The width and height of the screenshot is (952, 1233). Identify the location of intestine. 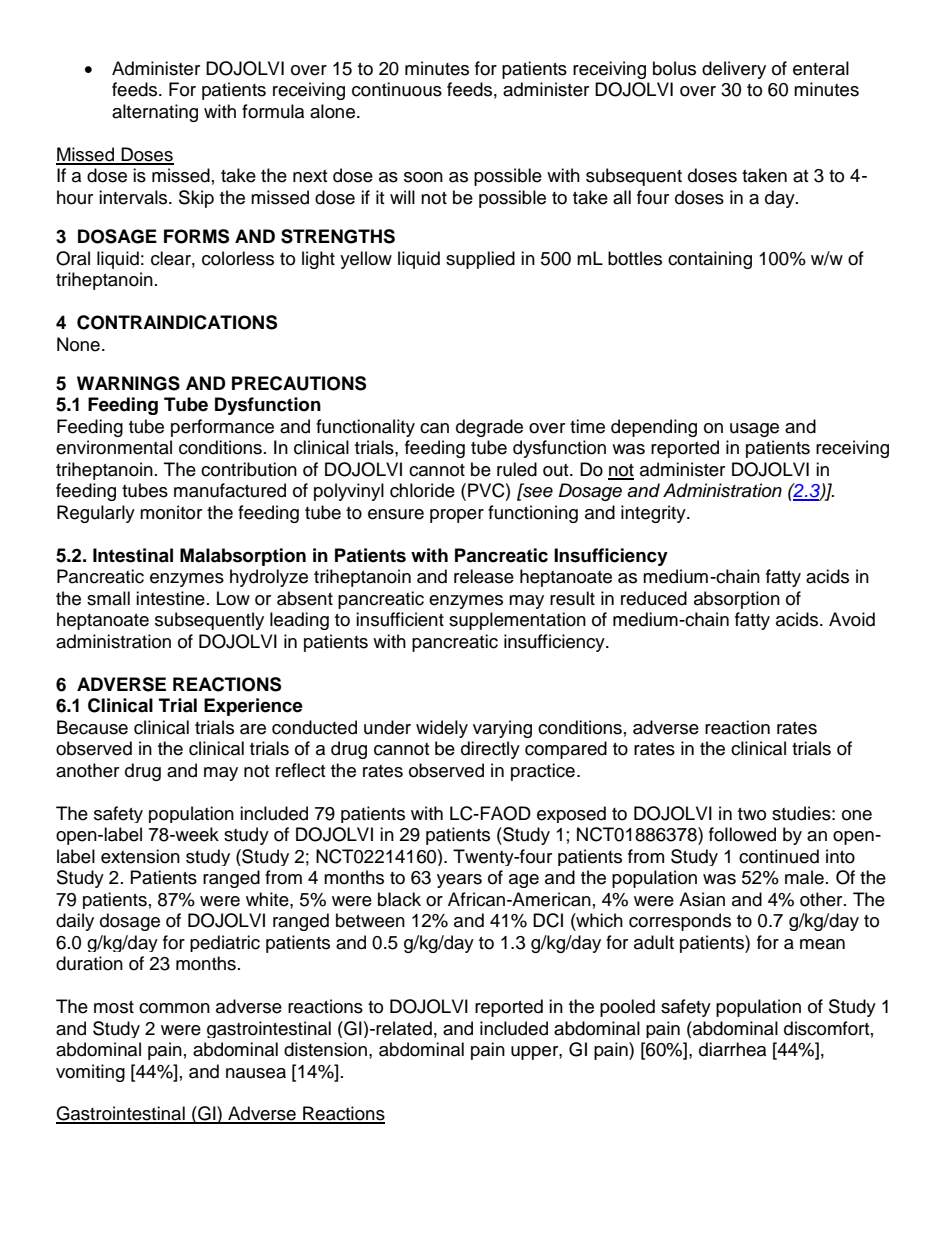
(170, 598).
